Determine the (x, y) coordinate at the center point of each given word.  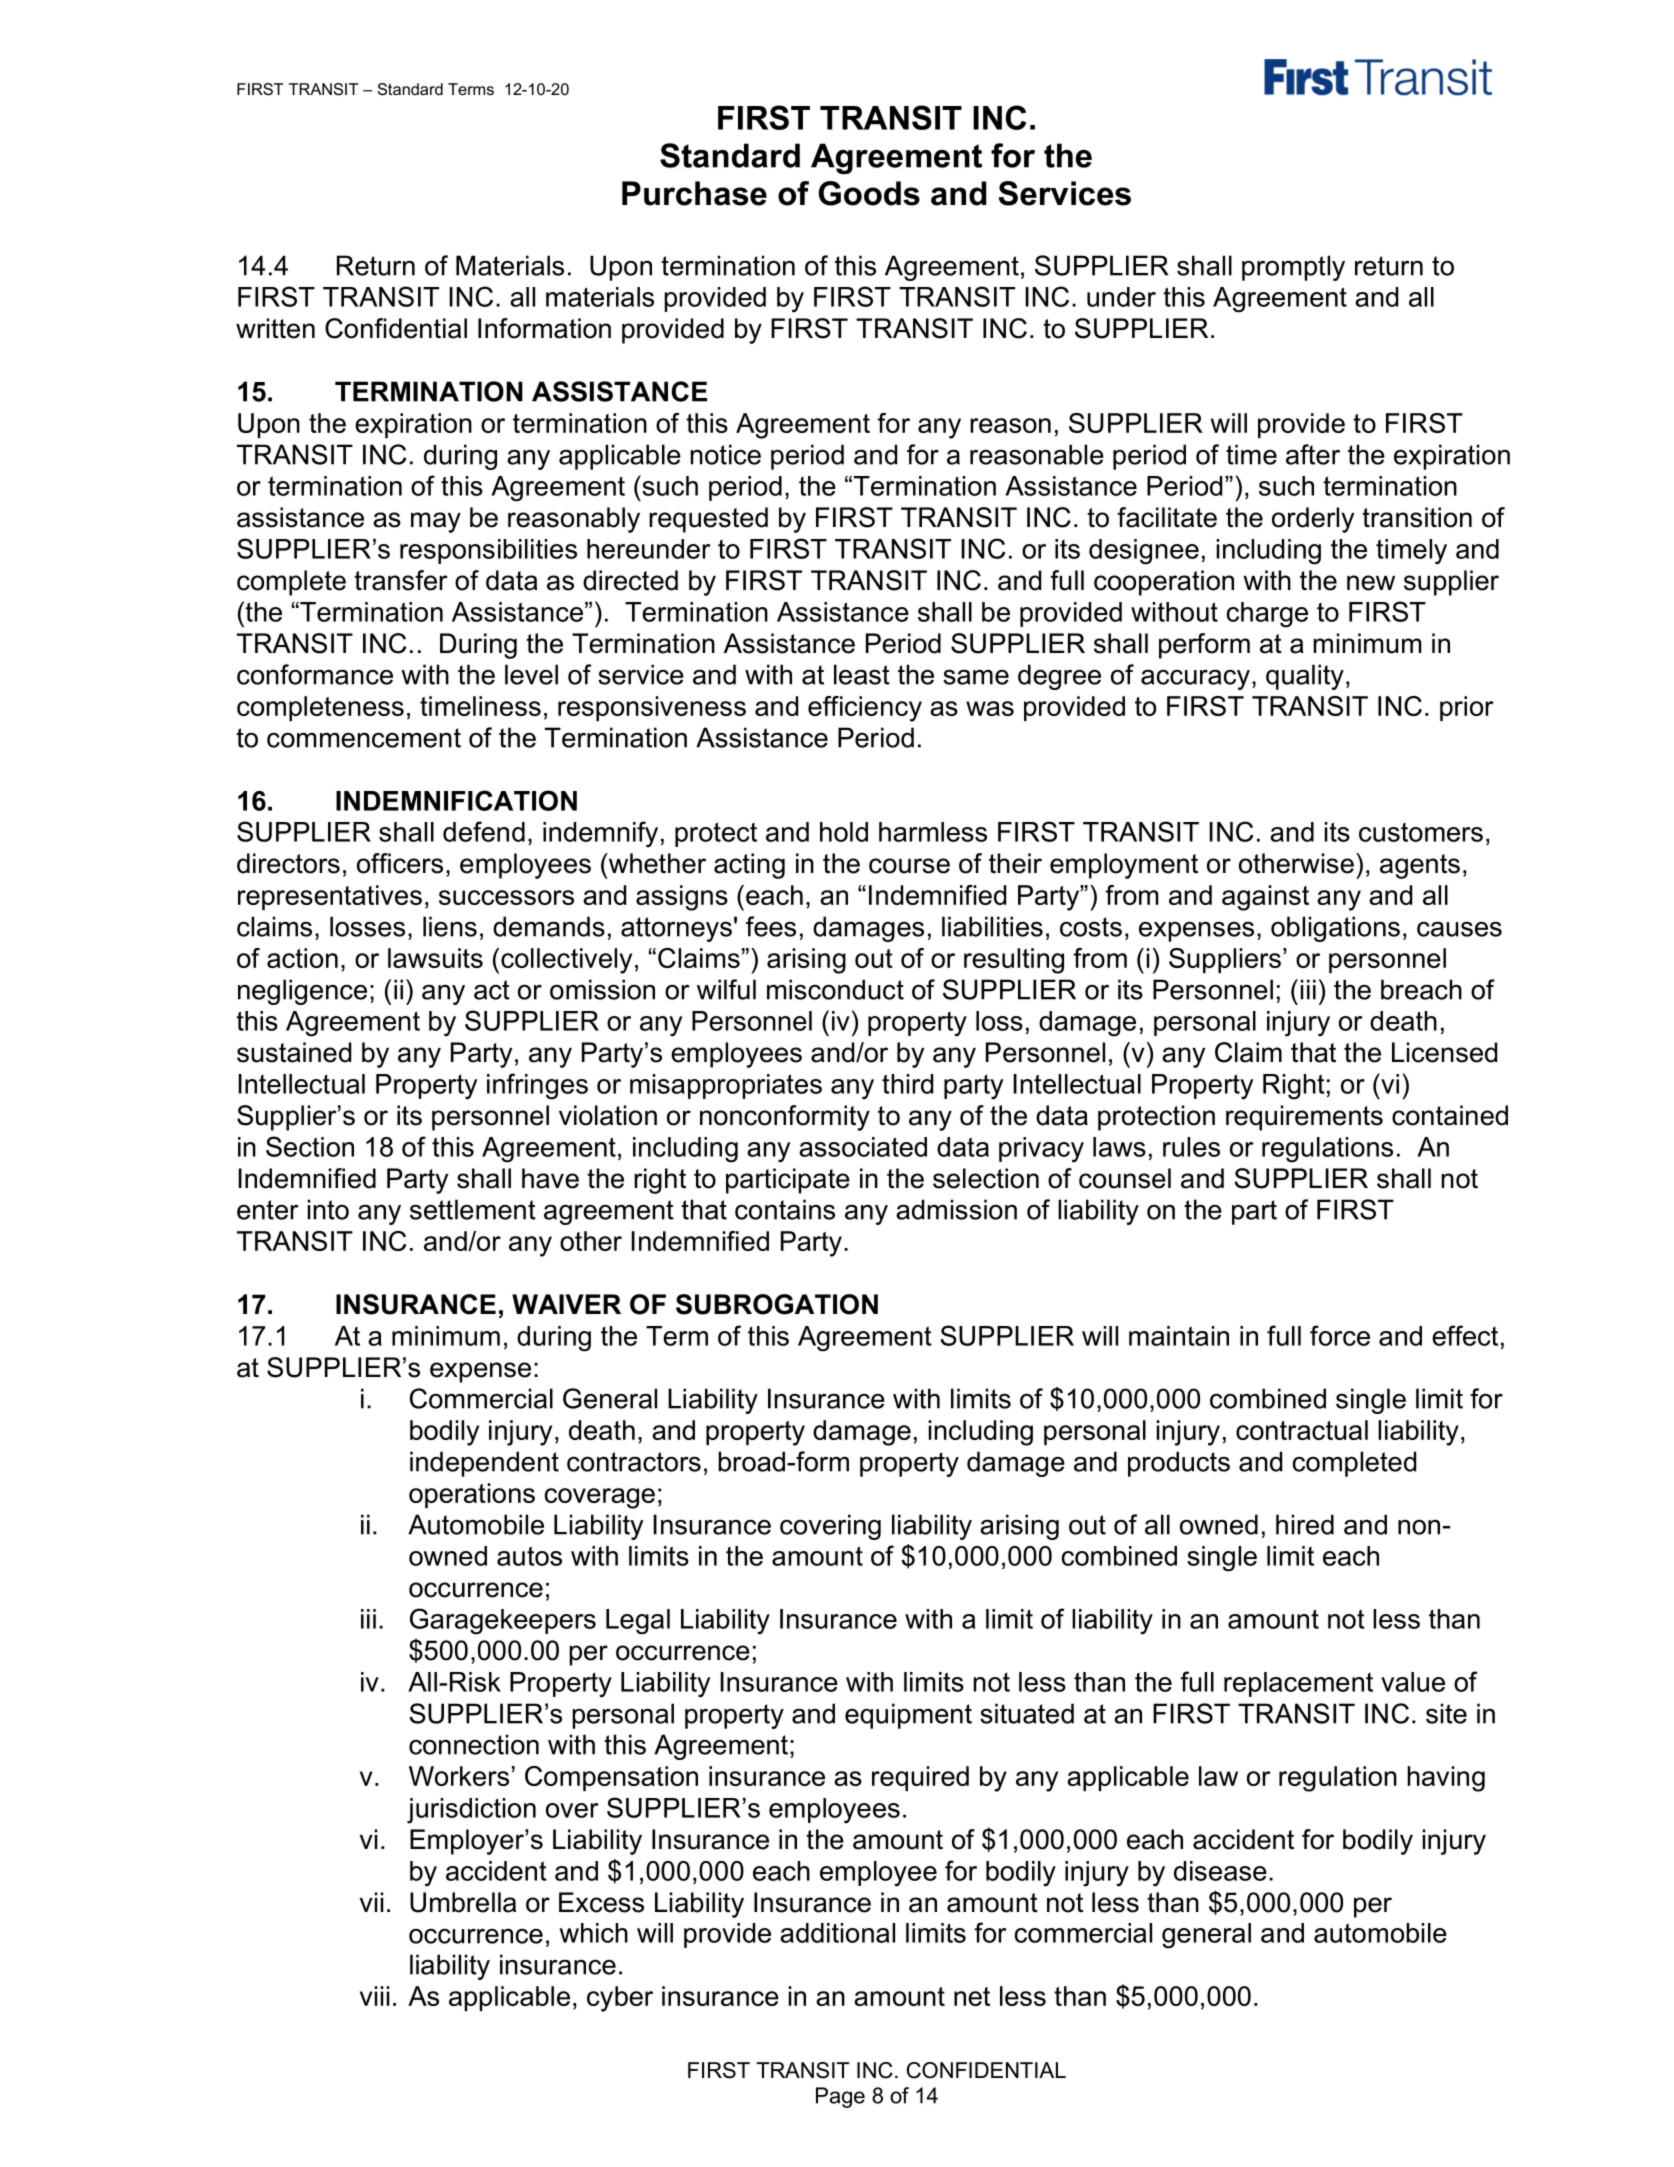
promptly (1293, 268)
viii (375, 1996)
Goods (869, 193)
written (275, 328)
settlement (473, 1209)
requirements (1304, 1118)
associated (863, 1147)
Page (840, 2097)
